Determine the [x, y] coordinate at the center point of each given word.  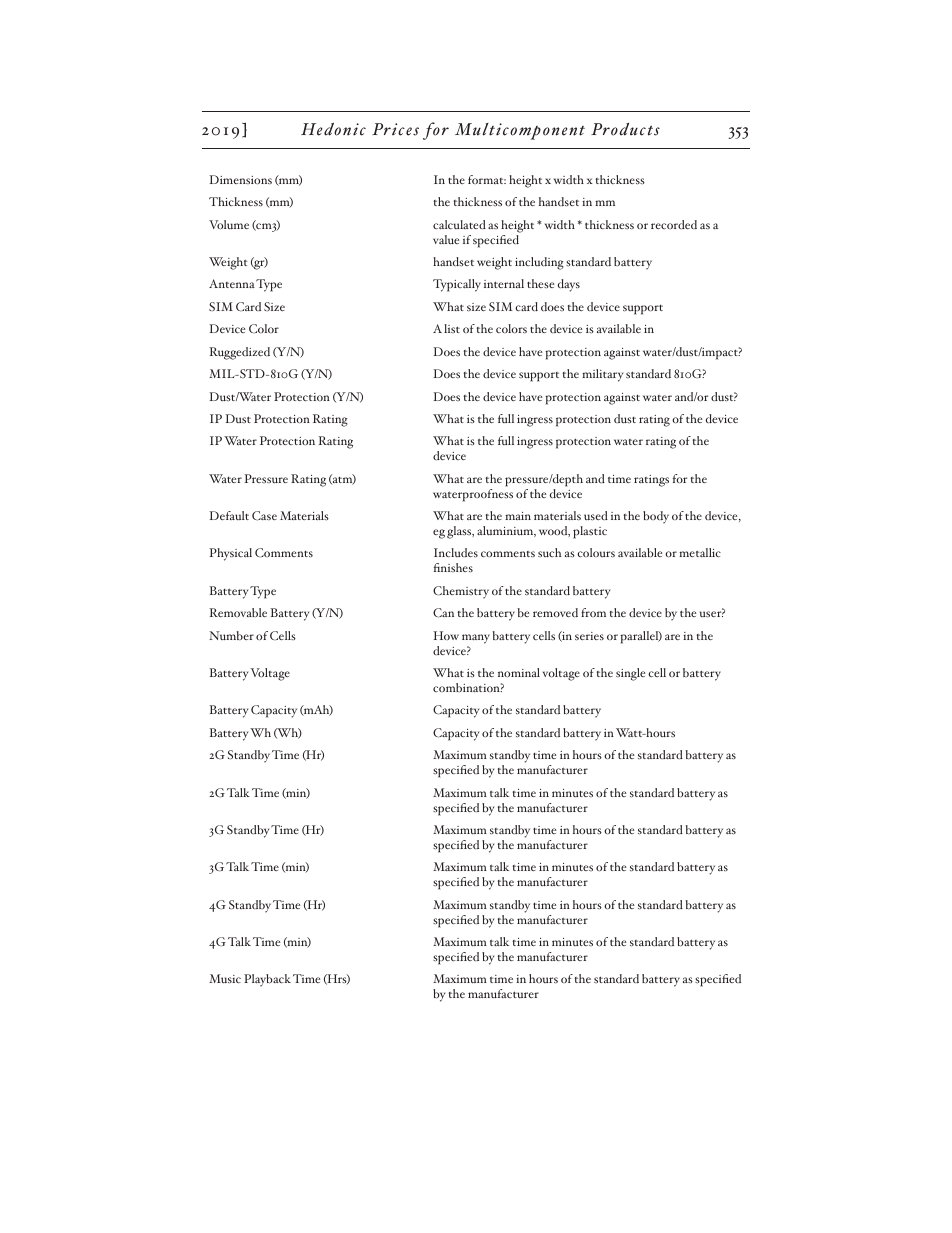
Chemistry [461, 592]
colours [596, 552]
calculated [459, 224]
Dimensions [240, 179]
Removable [238, 612]
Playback [267, 980]
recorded [674, 224]
